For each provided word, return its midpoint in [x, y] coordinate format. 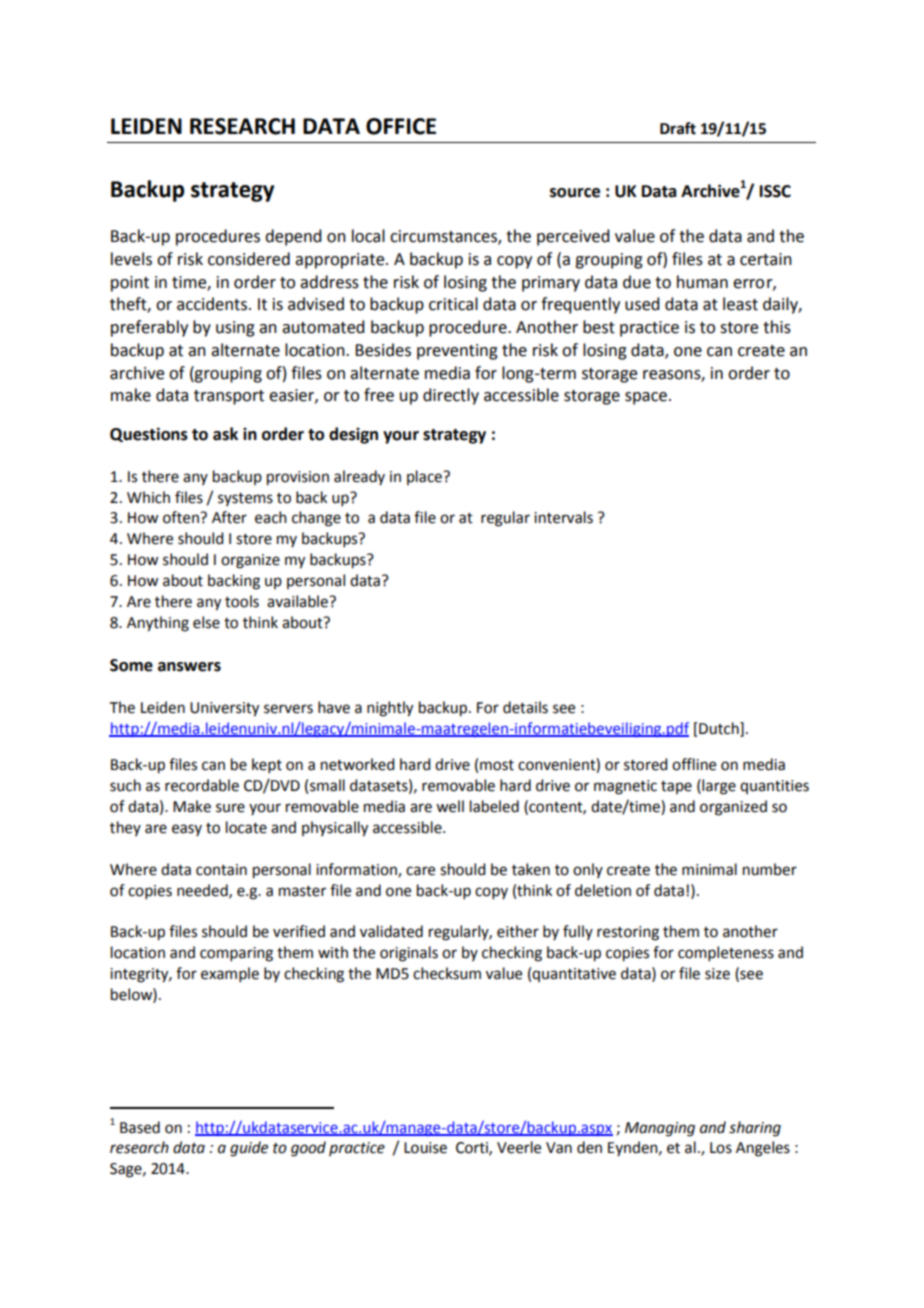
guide [249, 1149]
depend [293, 237]
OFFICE [401, 126]
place [425, 477]
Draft [678, 128]
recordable [202, 785]
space [646, 398]
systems [245, 499]
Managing [660, 1129]
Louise [425, 1148]
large [718, 787]
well [450, 806]
